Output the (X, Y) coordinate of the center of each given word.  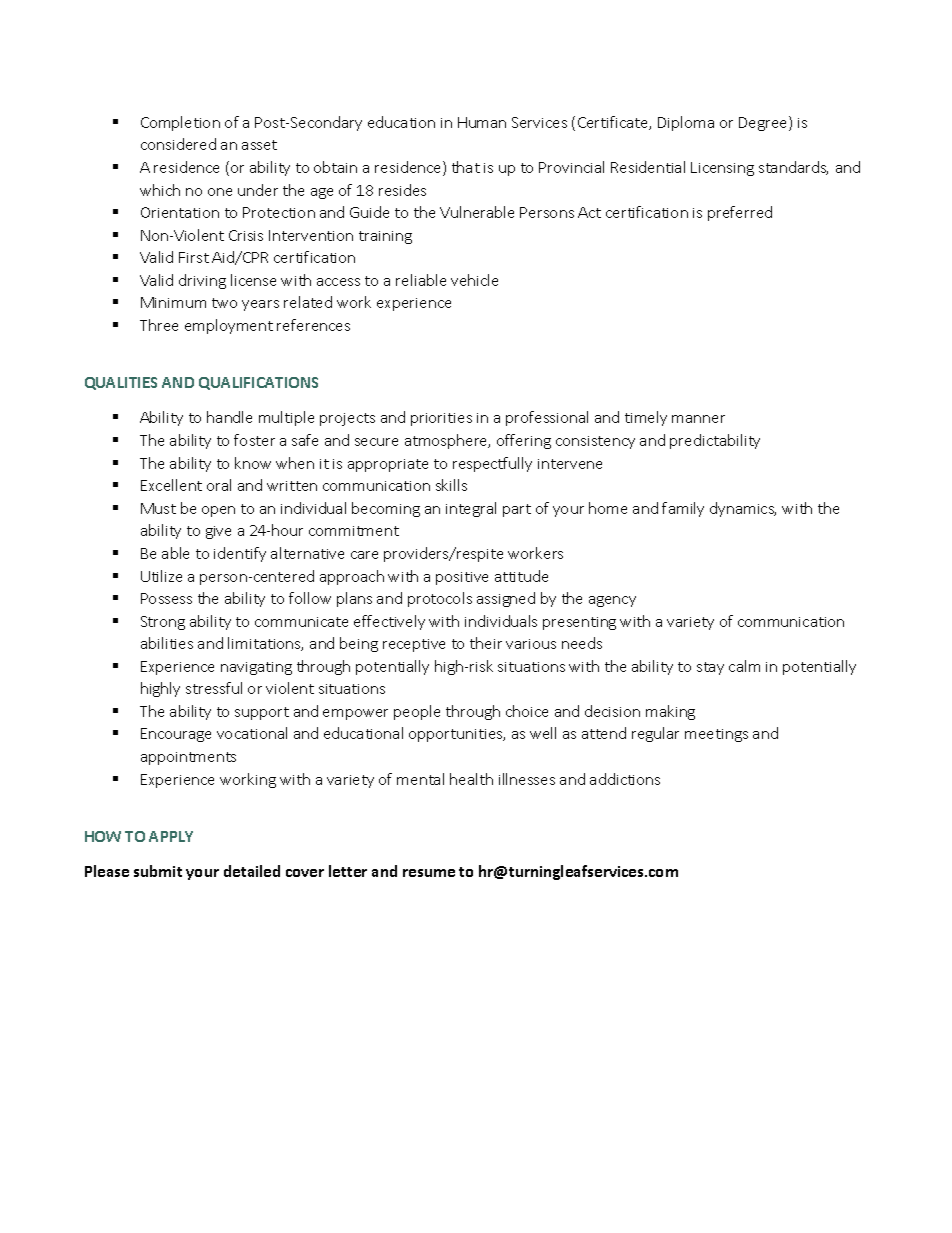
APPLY (171, 836)
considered (178, 144)
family (683, 509)
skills (451, 485)
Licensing (722, 169)
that (466, 167)
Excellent (171, 485)
